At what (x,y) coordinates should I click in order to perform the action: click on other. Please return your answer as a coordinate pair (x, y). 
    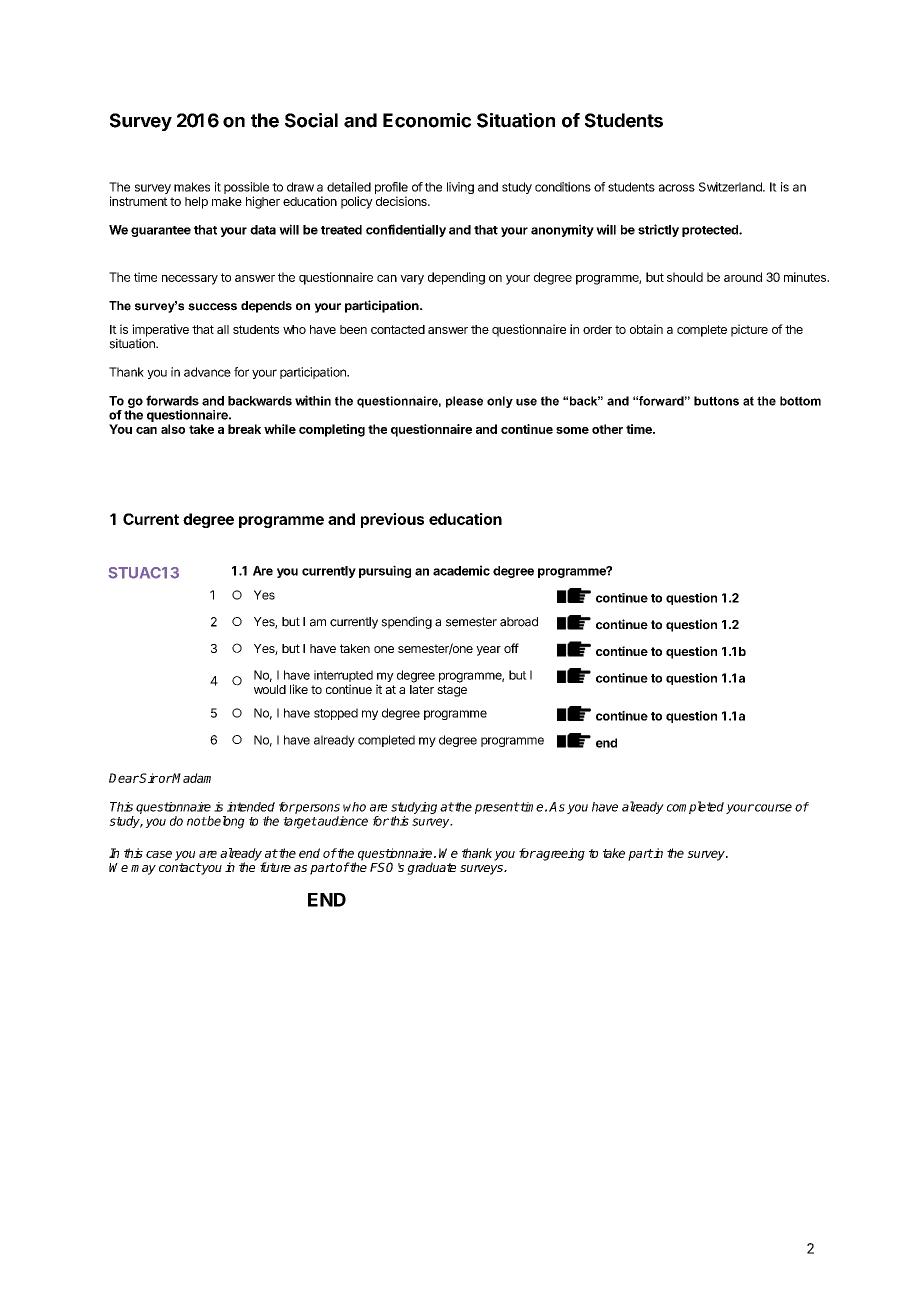
    Looking at the image, I should click on (607, 429).
